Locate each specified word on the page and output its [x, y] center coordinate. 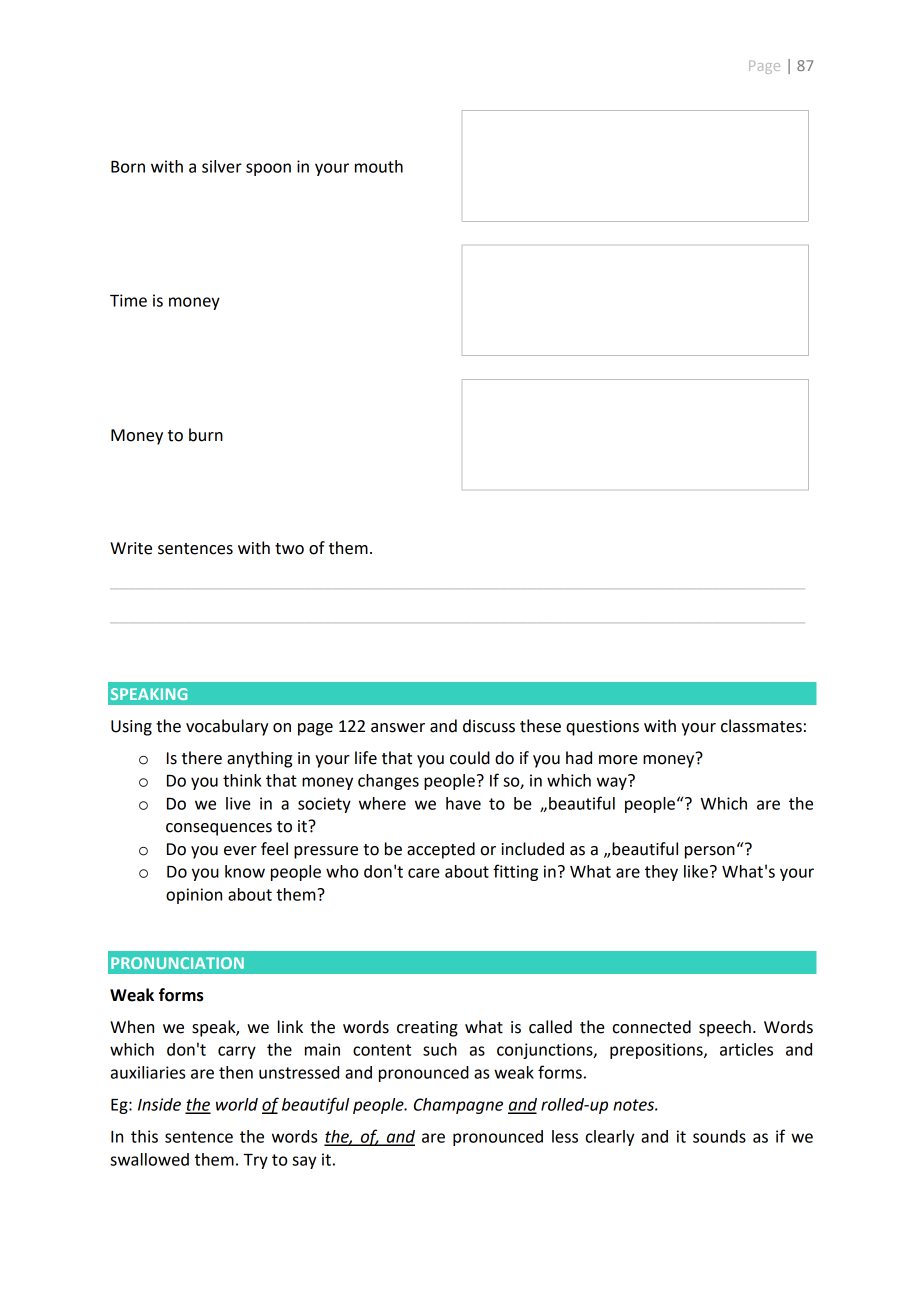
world [237, 1104]
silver [222, 166]
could [470, 758]
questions [602, 728]
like [696, 871]
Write [131, 548]
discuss [489, 726]
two [289, 549]
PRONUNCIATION [177, 963]
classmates [761, 726]
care [424, 873]
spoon [268, 169]
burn [206, 435]
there [202, 758]
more [618, 760]
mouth [379, 166]
